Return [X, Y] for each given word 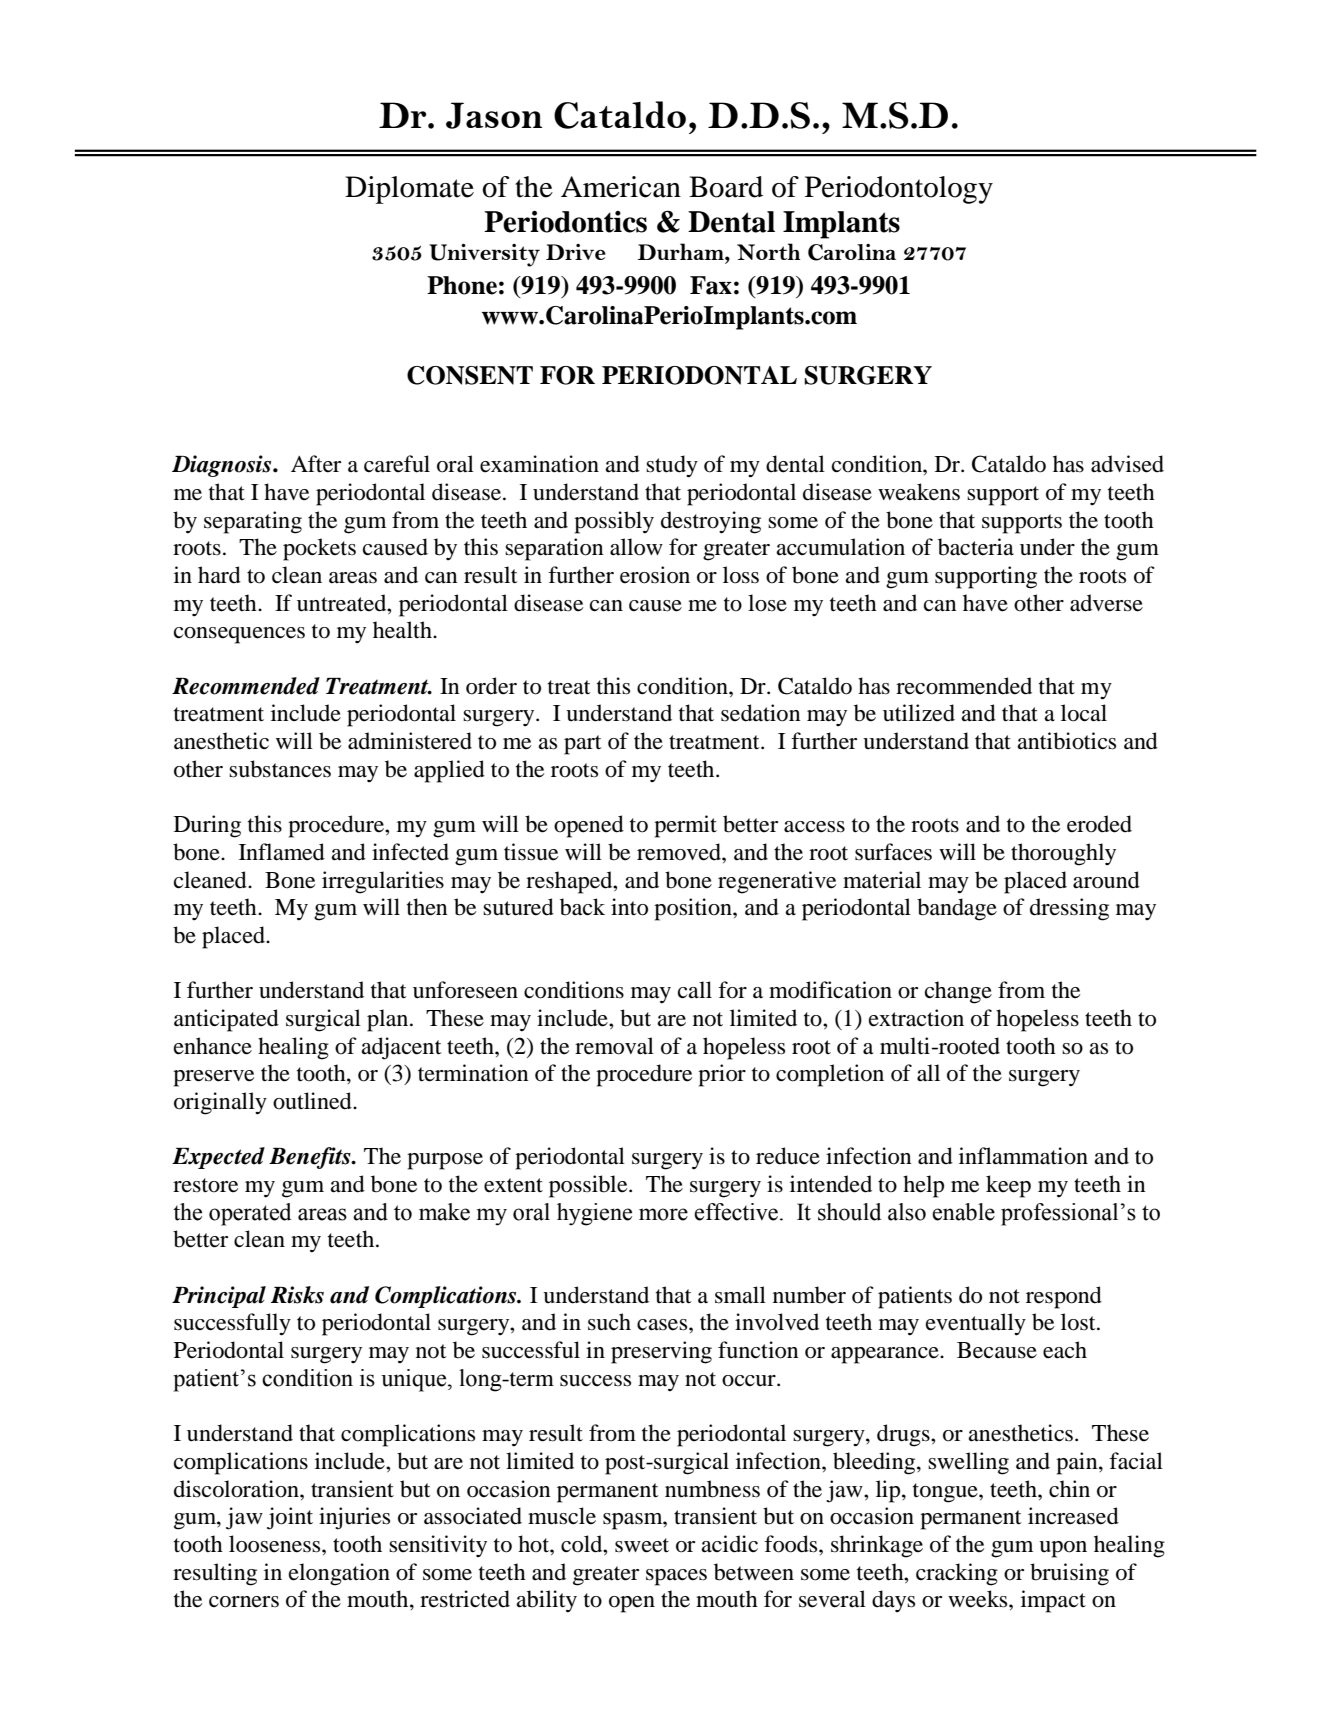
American [621, 187]
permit [685, 826]
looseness [276, 1544]
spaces [676, 1577]
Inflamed [282, 852]
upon [1063, 1549]
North [768, 251]
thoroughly [1063, 854]
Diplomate [409, 190]
